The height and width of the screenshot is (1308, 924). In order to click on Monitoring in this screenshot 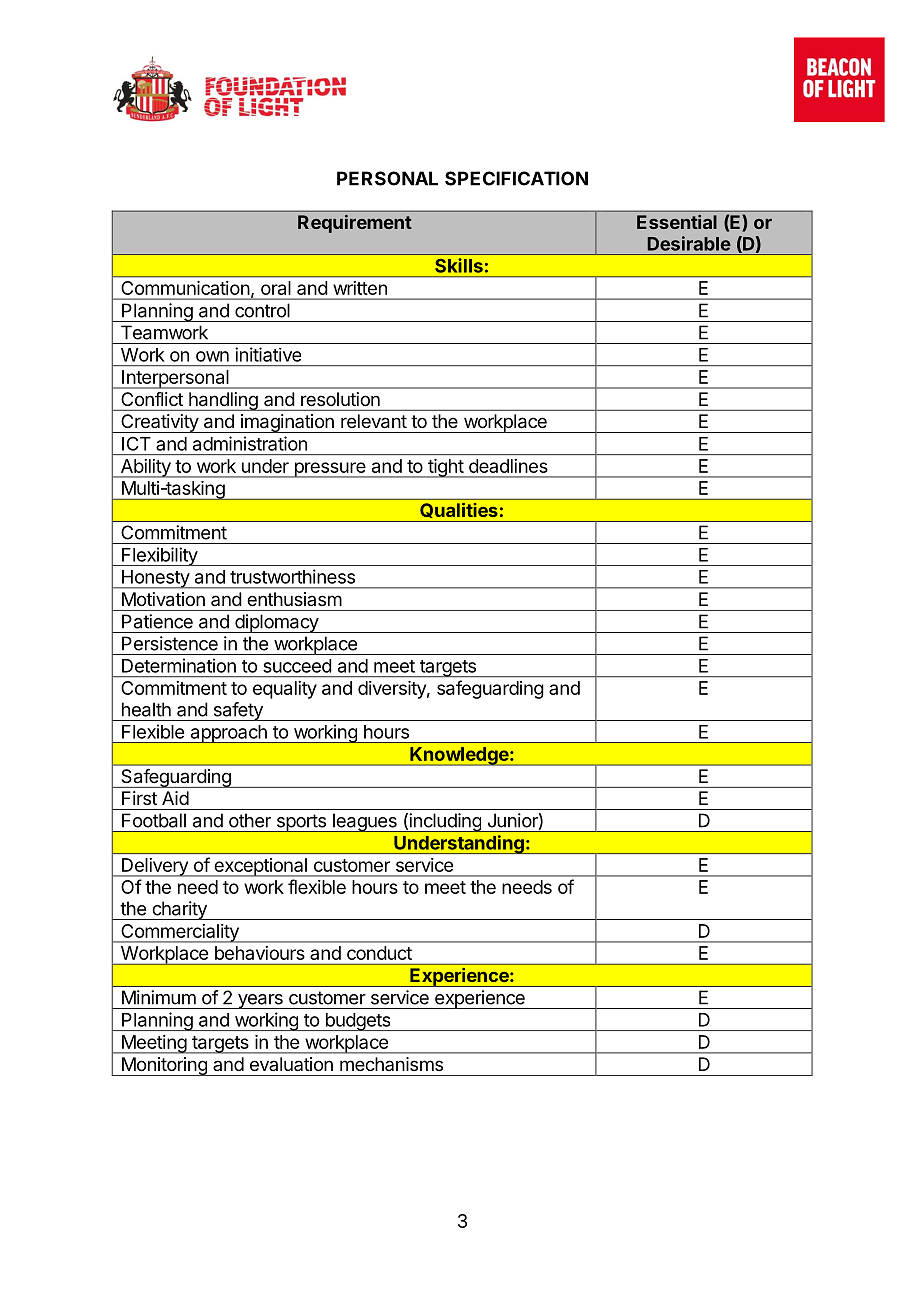, I will do `click(164, 1066)`.
